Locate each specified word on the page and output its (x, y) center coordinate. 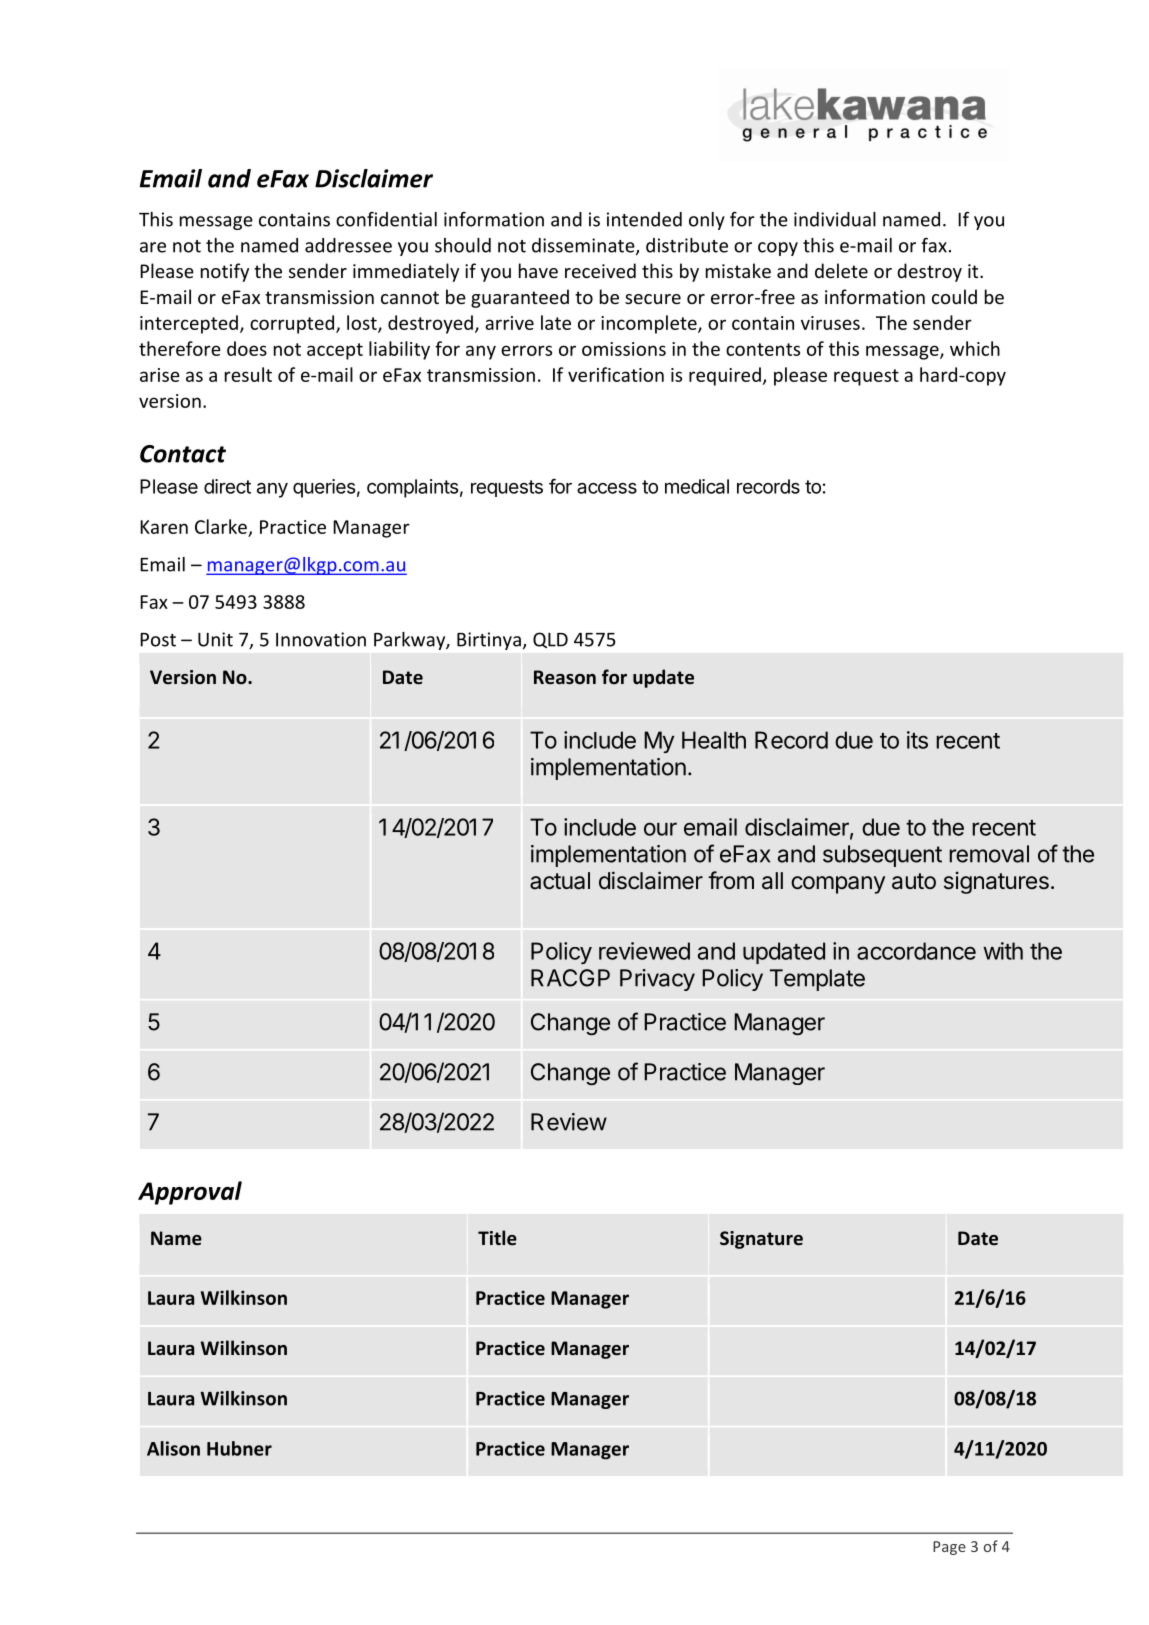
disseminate (584, 246)
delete (841, 270)
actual (560, 881)
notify (225, 272)
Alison (173, 1448)
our (660, 829)
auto (914, 881)
